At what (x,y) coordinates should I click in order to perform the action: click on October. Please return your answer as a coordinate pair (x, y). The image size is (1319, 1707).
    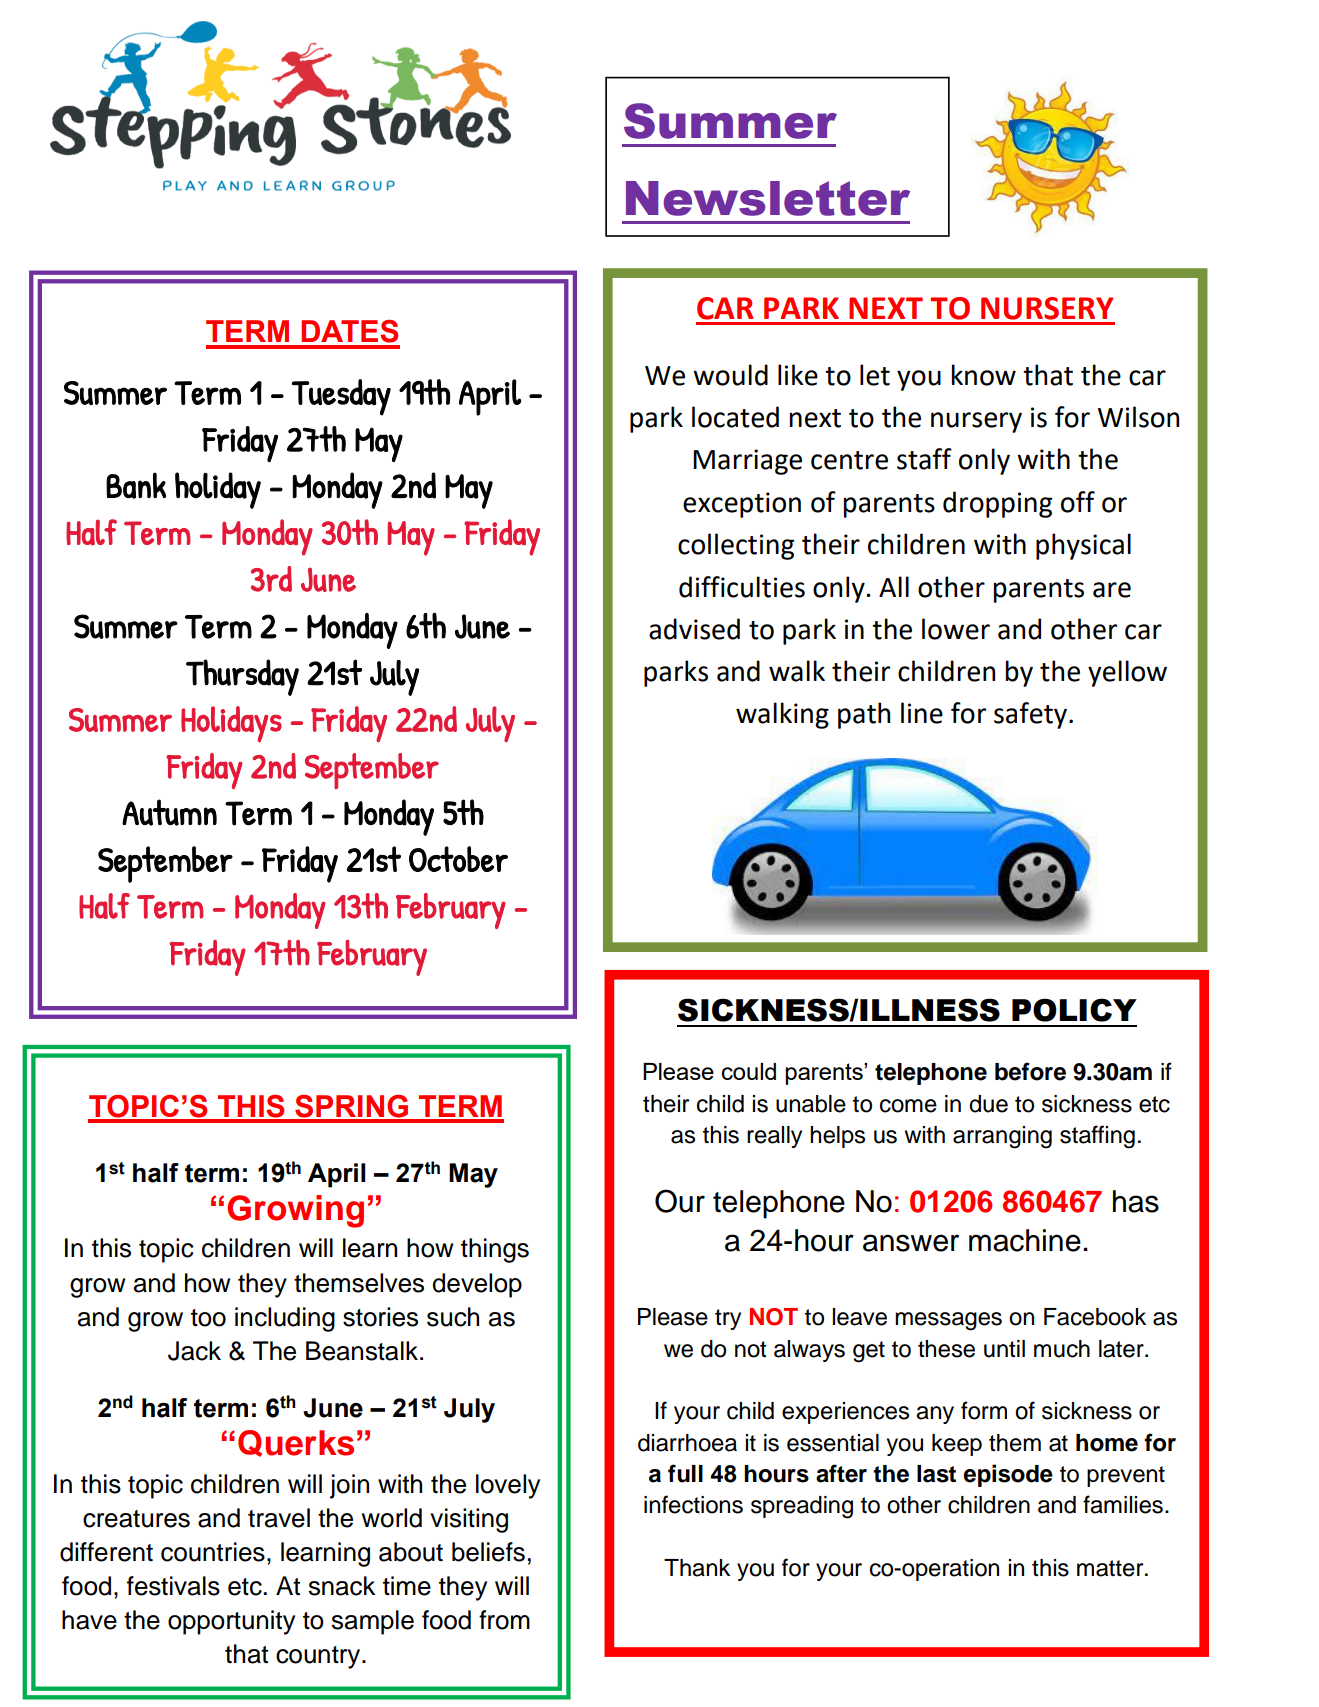
    Looking at the image, I should click on (458, 859).
